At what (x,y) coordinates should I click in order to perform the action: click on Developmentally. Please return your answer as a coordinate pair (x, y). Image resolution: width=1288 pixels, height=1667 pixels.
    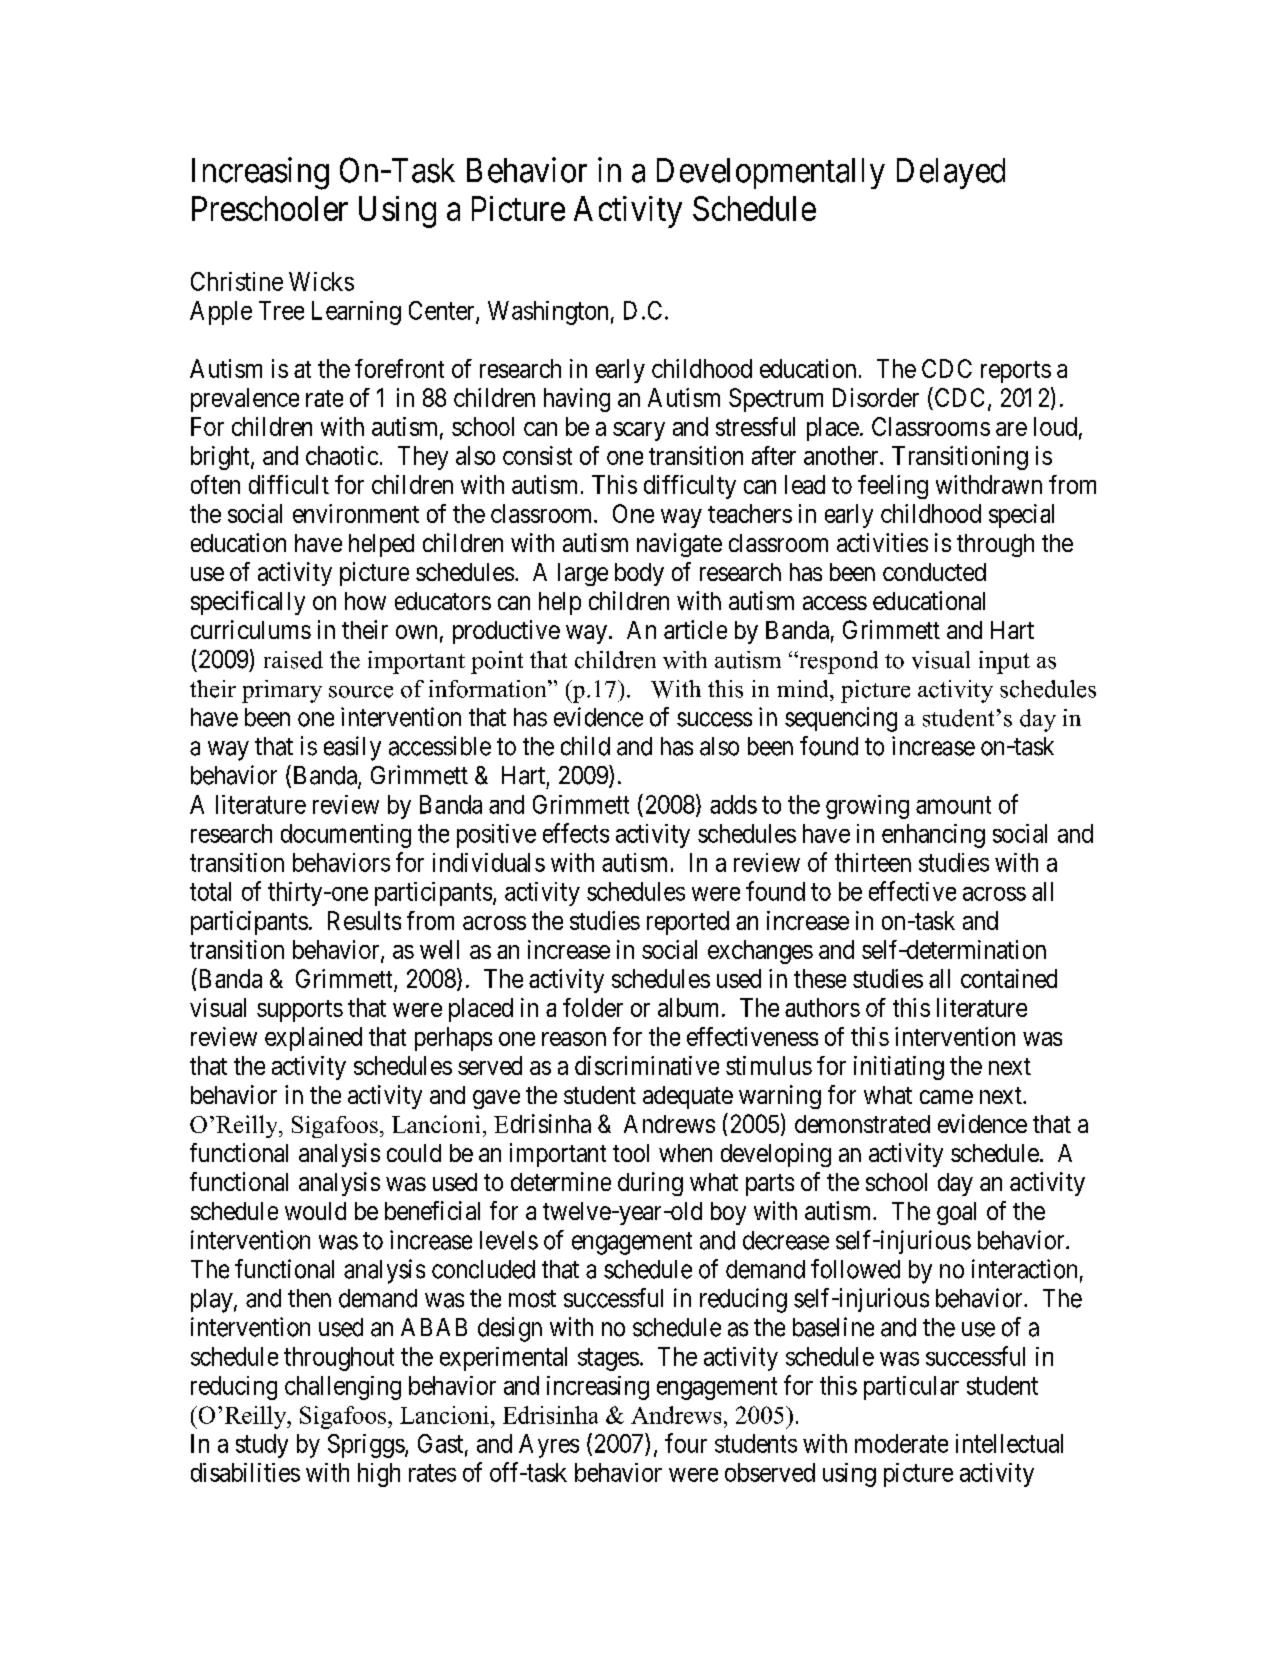
    Looking at the image, I should click on (771, 173).
